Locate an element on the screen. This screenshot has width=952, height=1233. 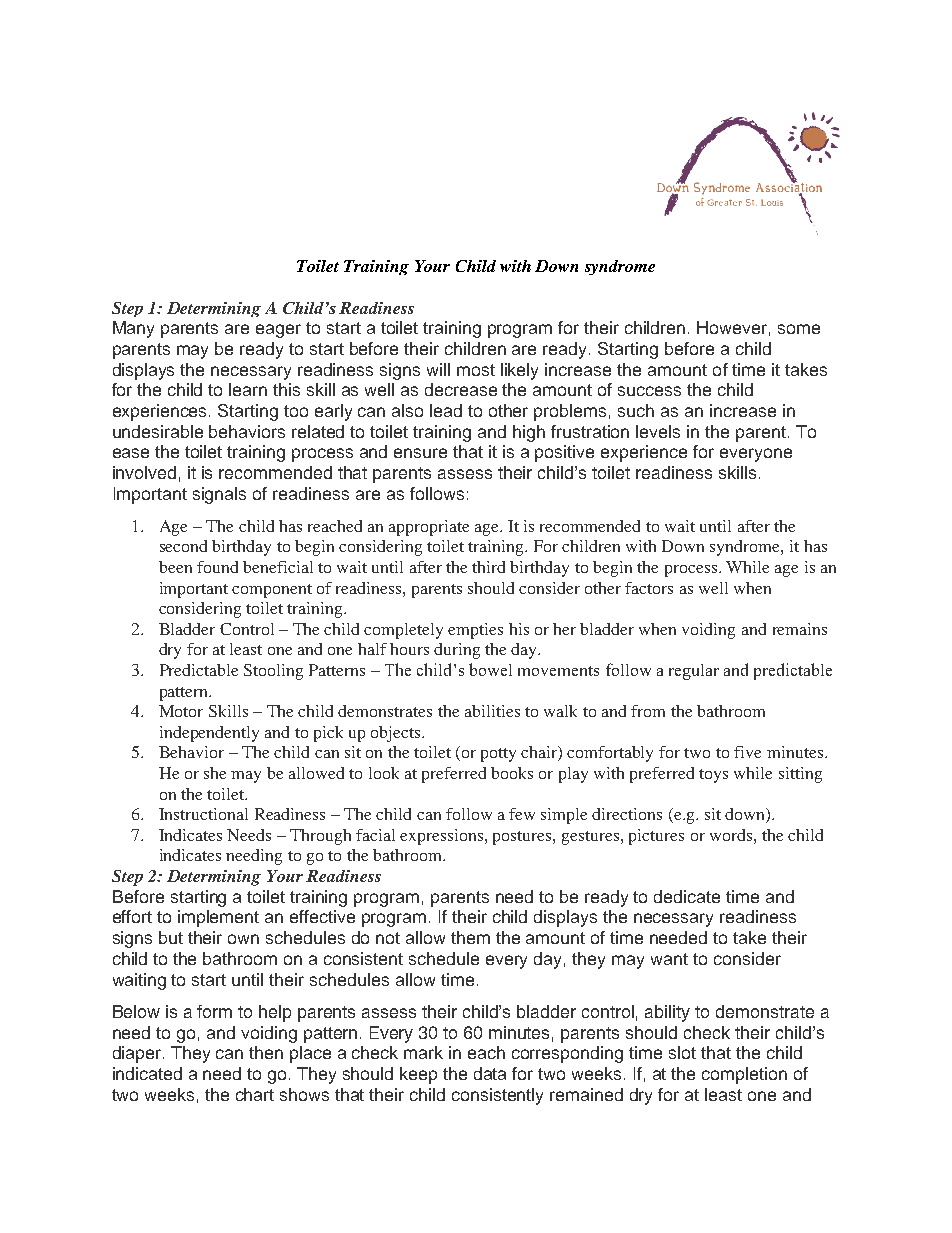
appropriate is located at coordinates (429, 528).
